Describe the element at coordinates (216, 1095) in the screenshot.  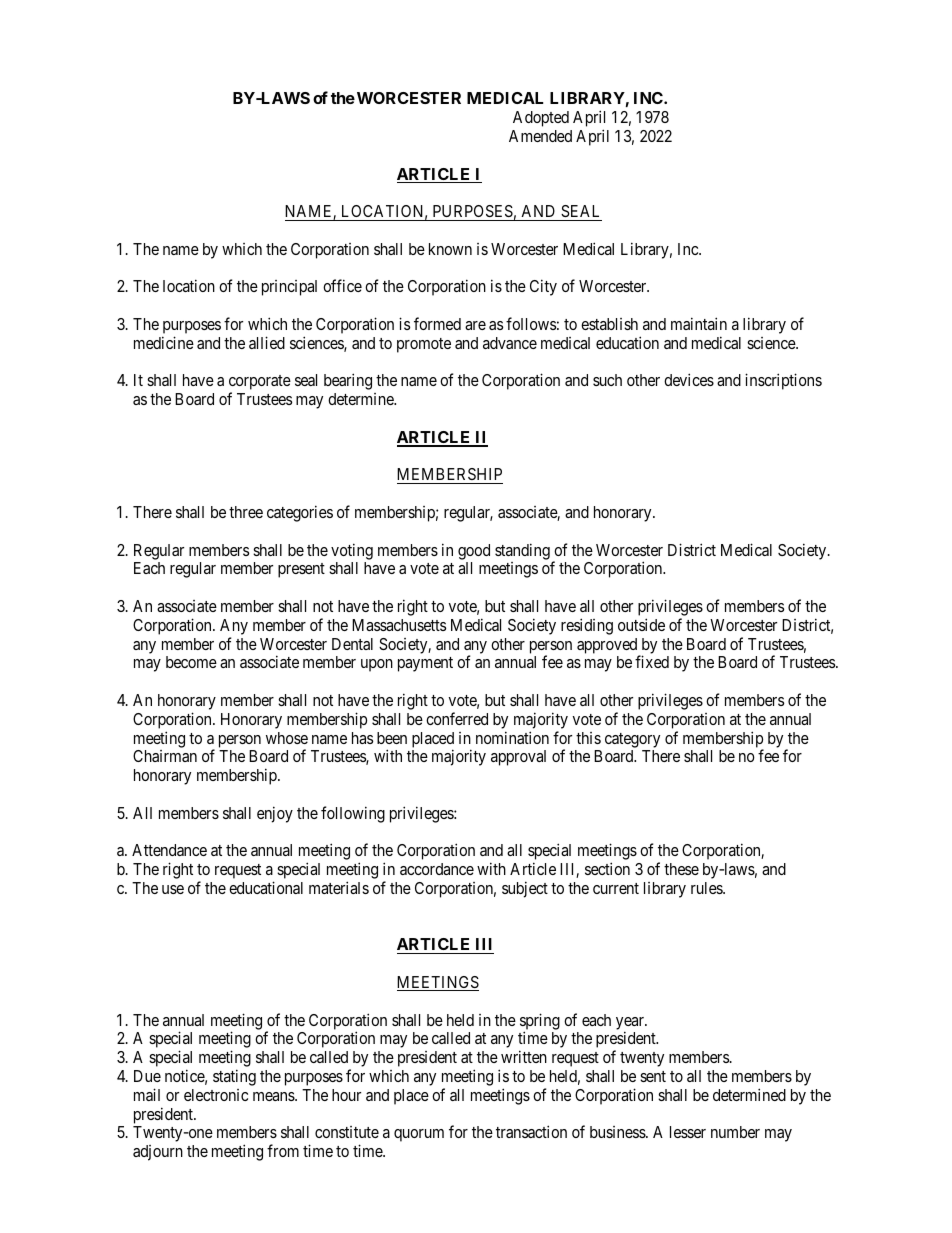
I see `electronic` at that location.
